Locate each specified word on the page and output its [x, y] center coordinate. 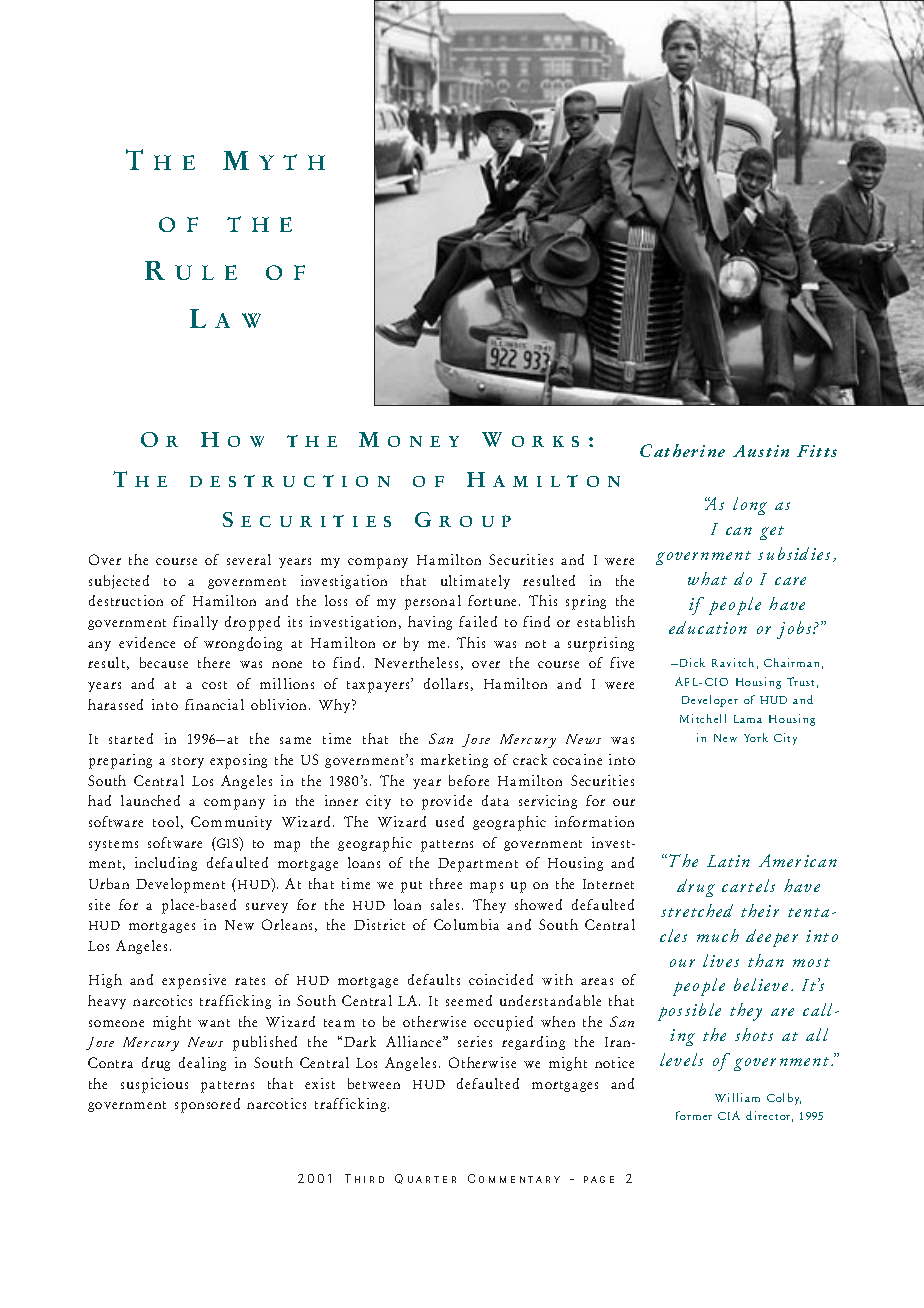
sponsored [207, 1105]
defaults [434, 979]
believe [761, 984]
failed [478, 621]
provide [447, 802]
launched [150, 800]
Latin [728, 861]
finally [195, 623]
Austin [761, 451]
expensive [194, 981]
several [249, 559]
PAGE [599, 1179]
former [694, 1115]
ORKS [545, 441]
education [708, 627]
